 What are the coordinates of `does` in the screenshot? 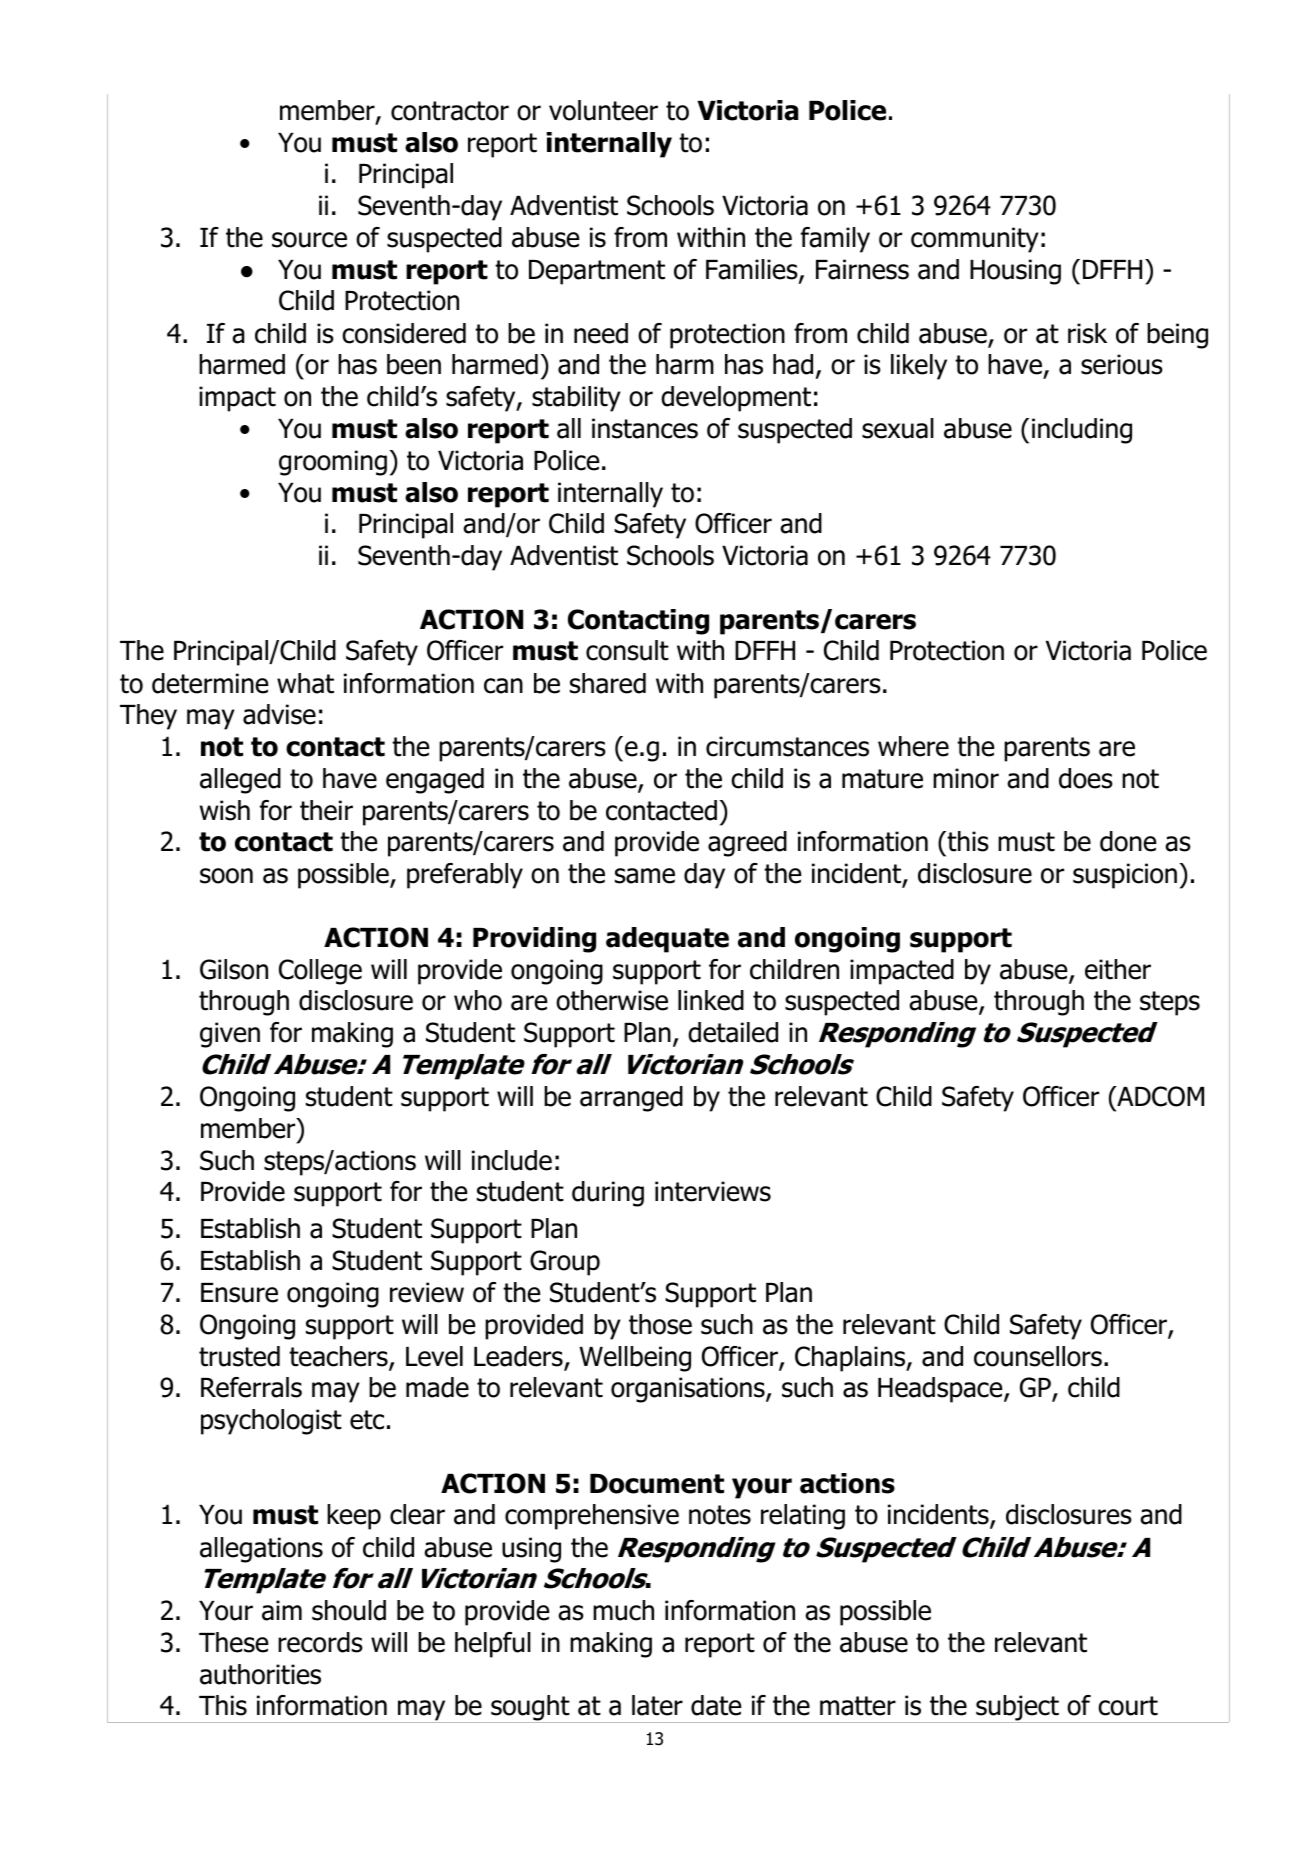 It's located at (1086, 778).
